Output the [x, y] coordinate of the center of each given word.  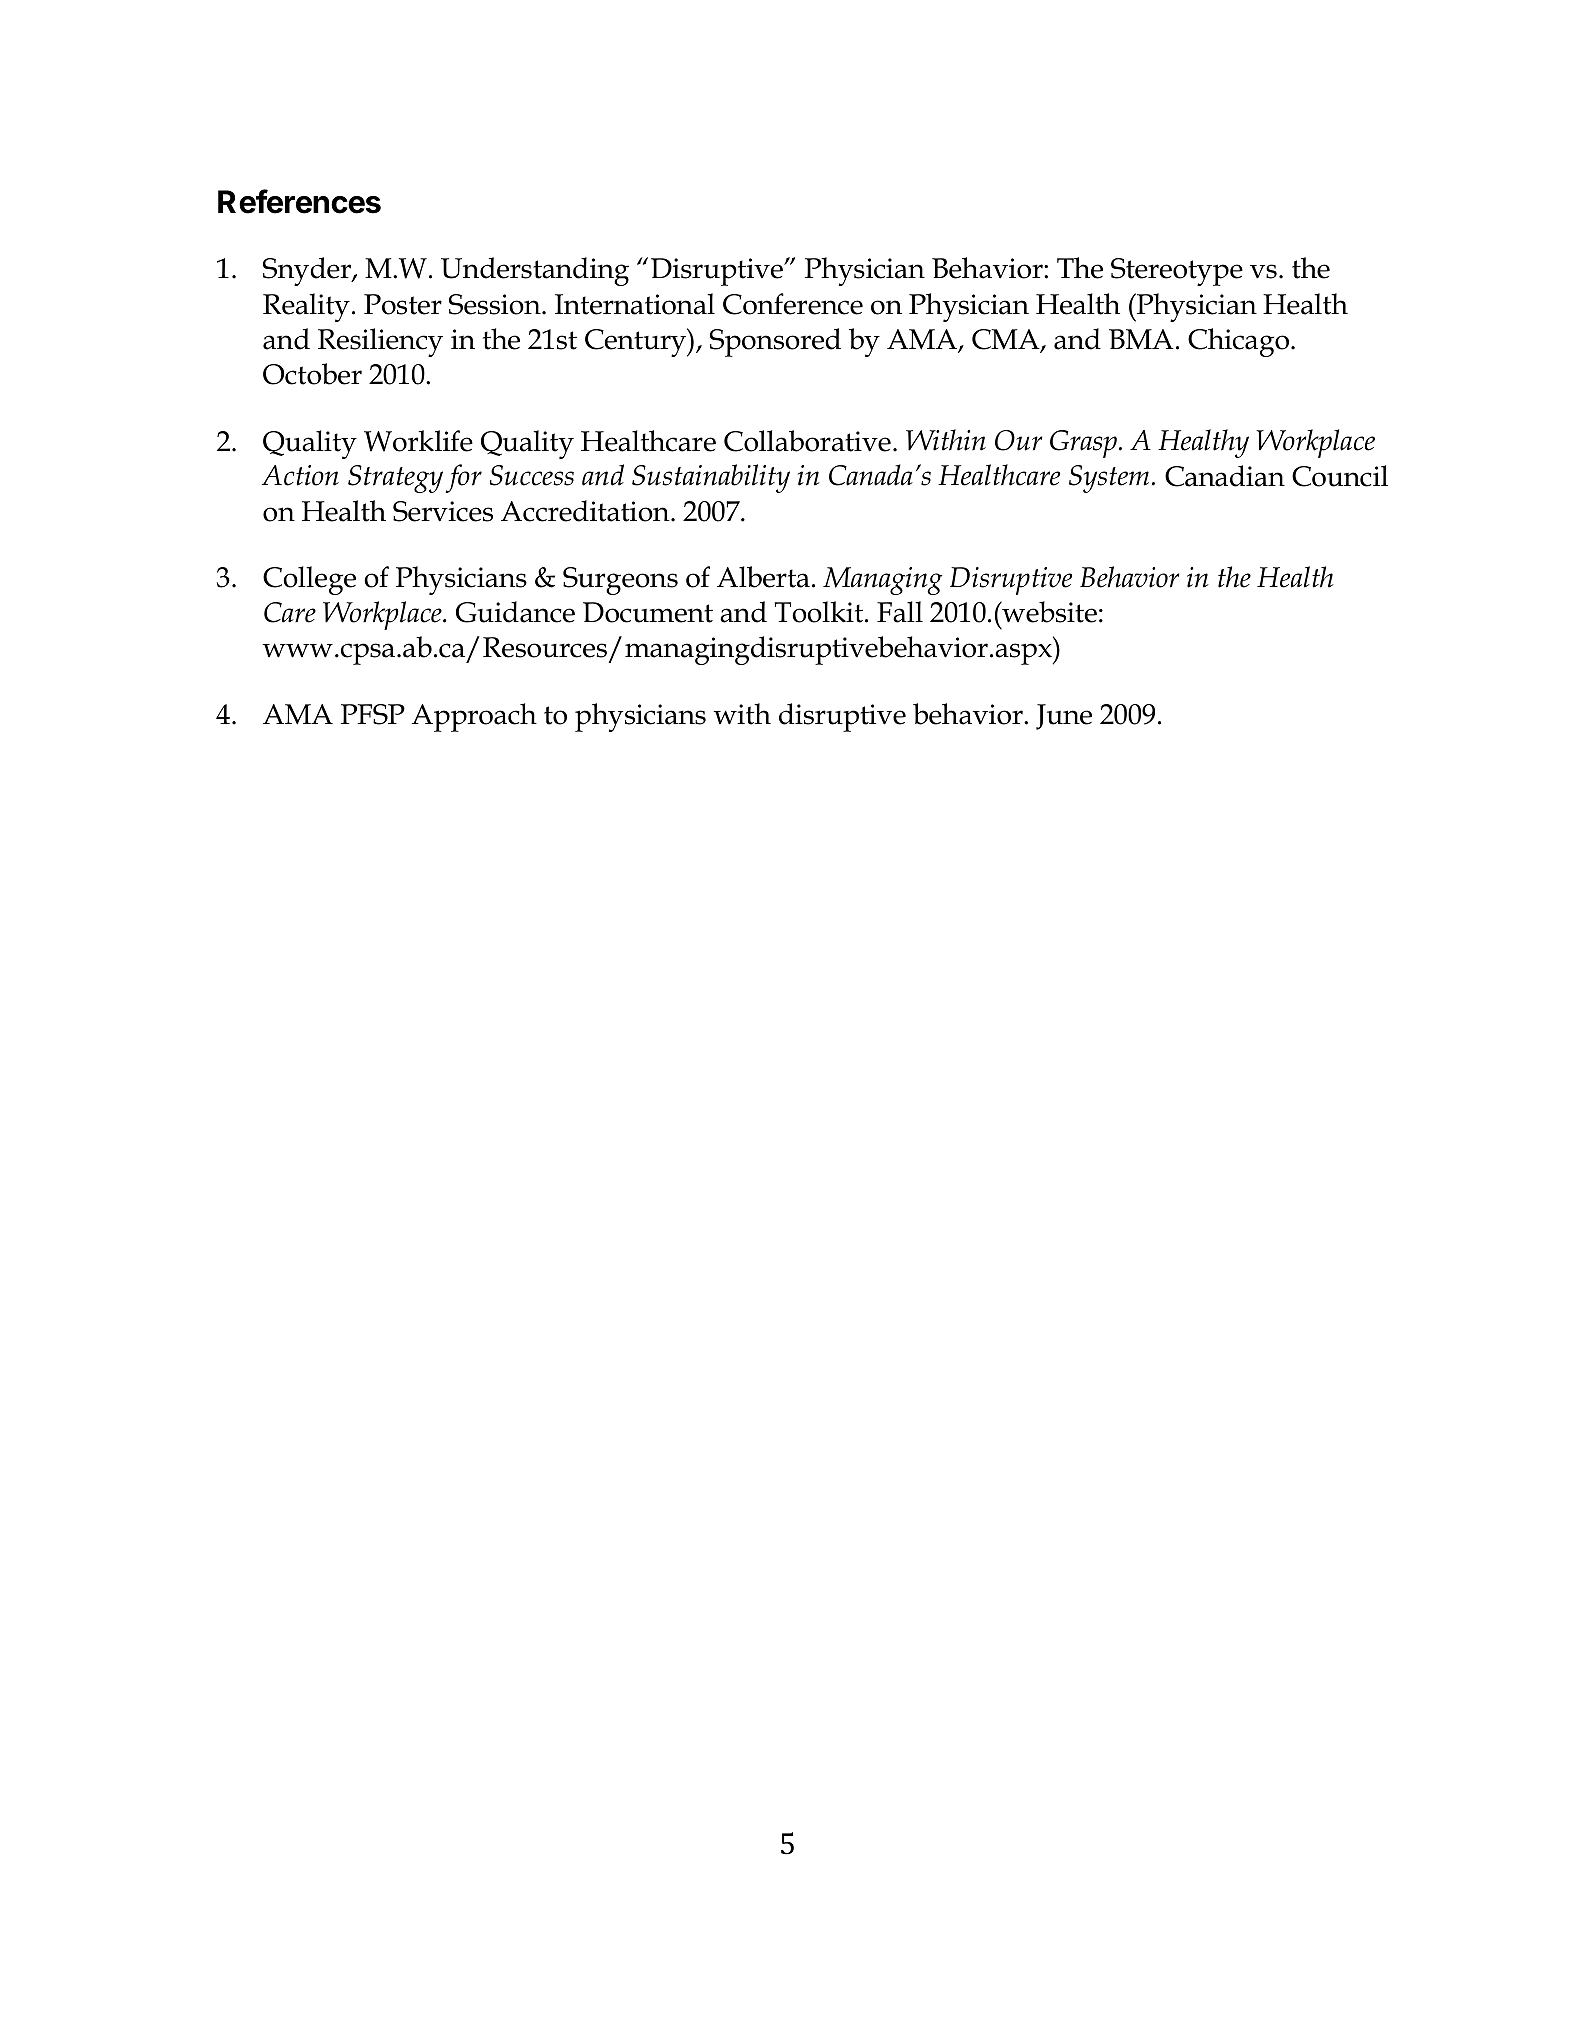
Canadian [1225, 476]
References [299, 201]
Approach [474, 717]
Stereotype [1177, 272]
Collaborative [807, 441]
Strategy [395, 479]
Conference [793, 304]
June [1064, 717]
